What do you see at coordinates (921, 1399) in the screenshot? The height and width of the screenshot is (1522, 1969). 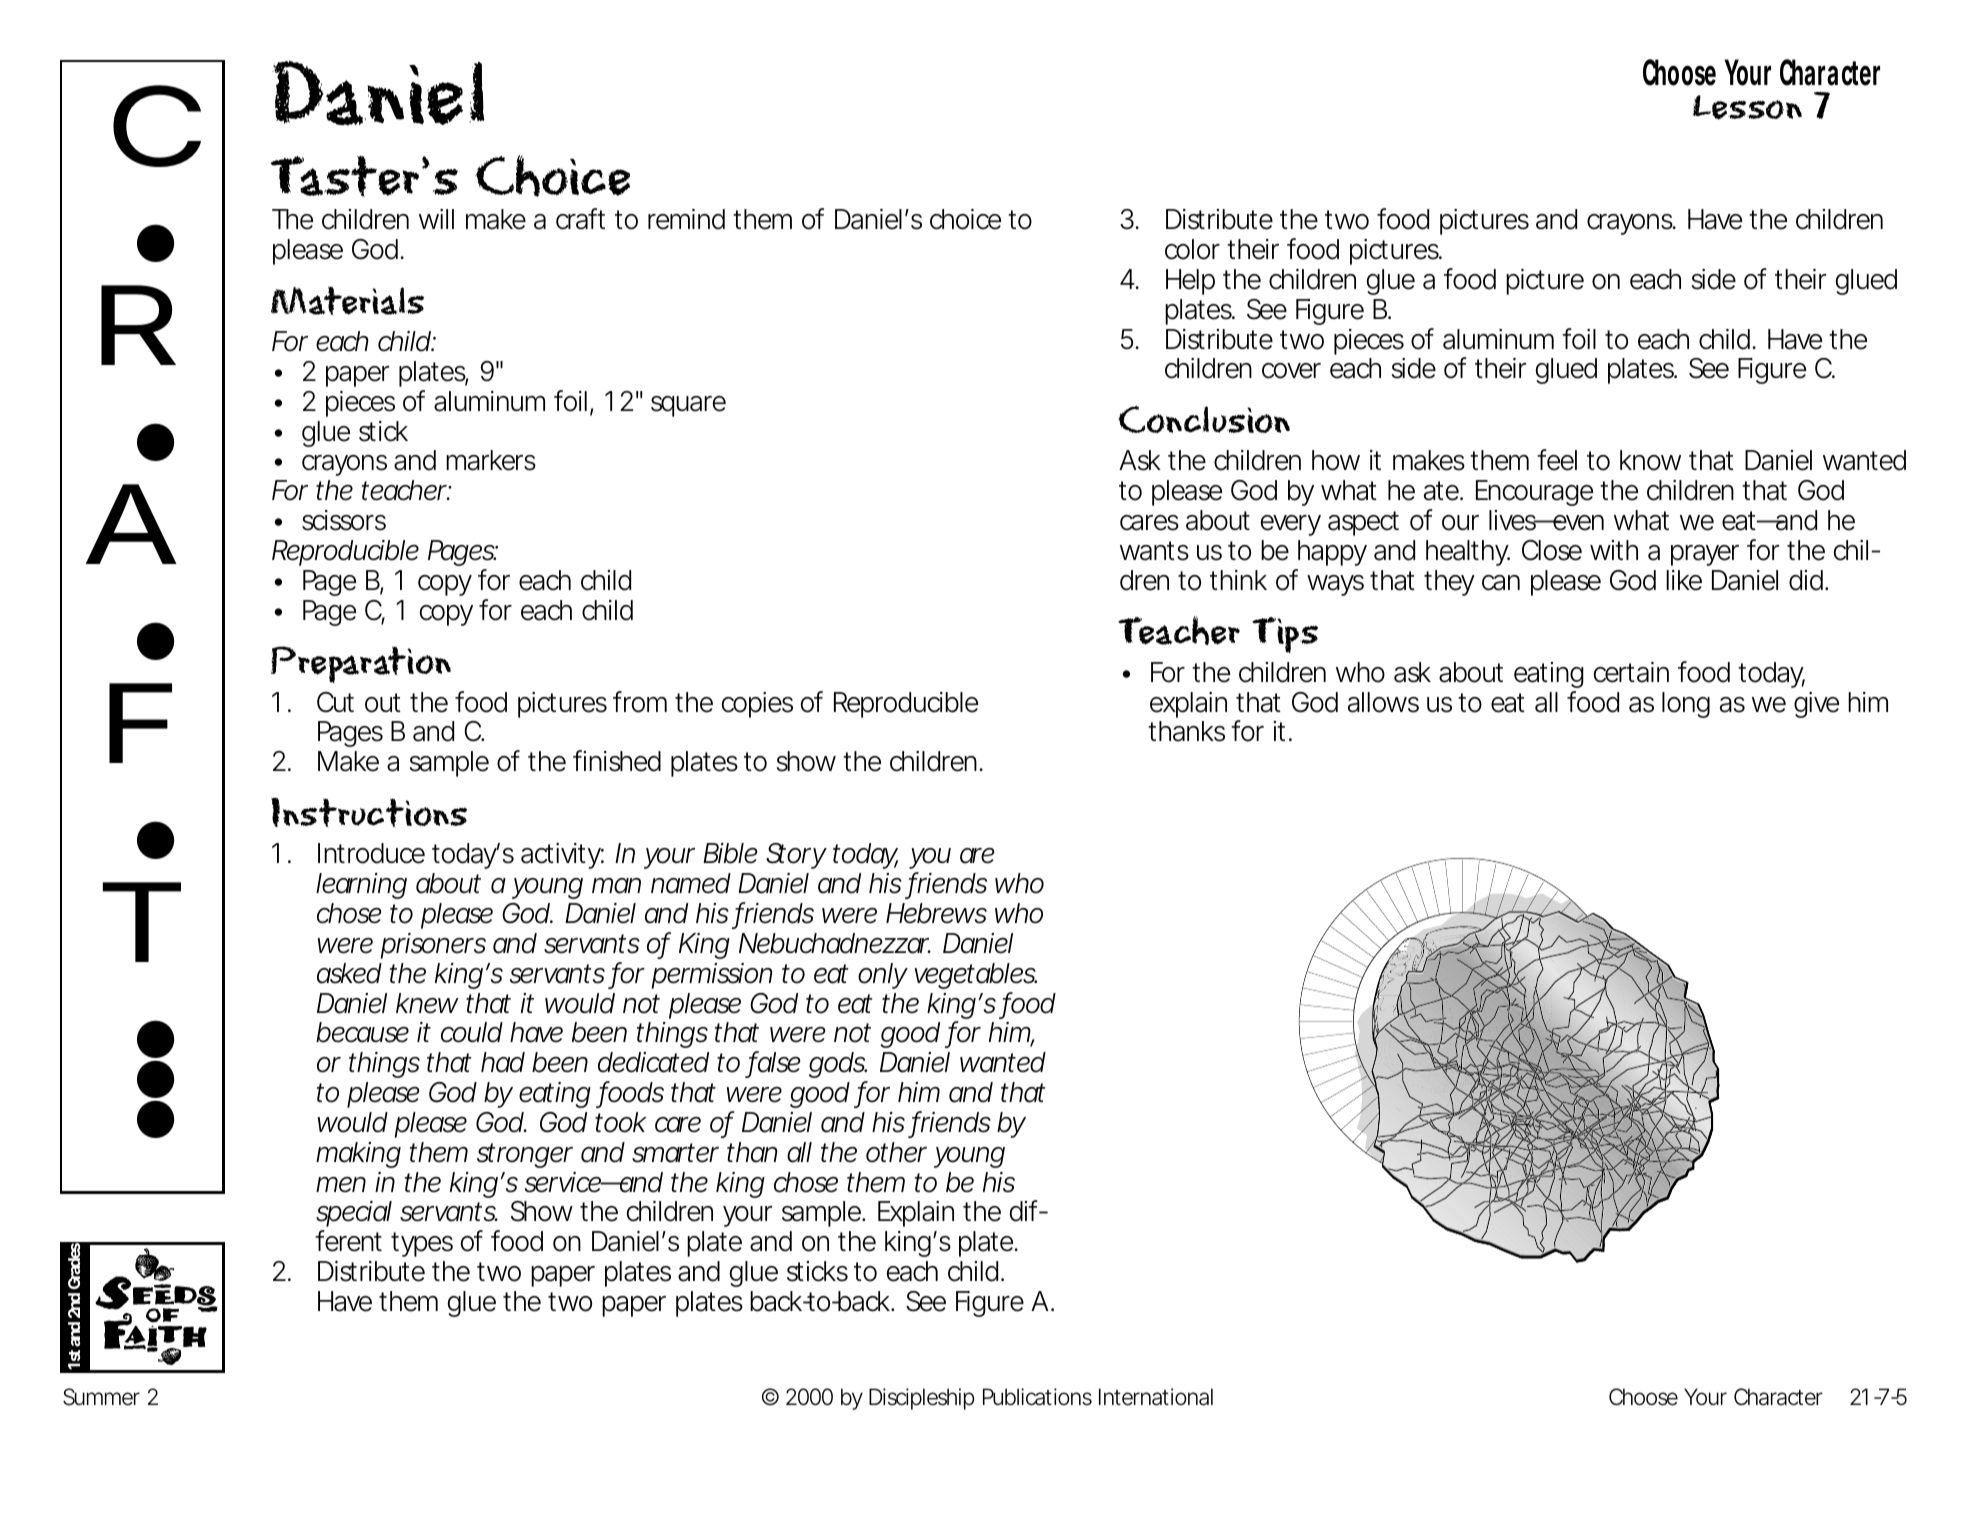 I see `Discipleship` at bounding box center [921, 1399].
